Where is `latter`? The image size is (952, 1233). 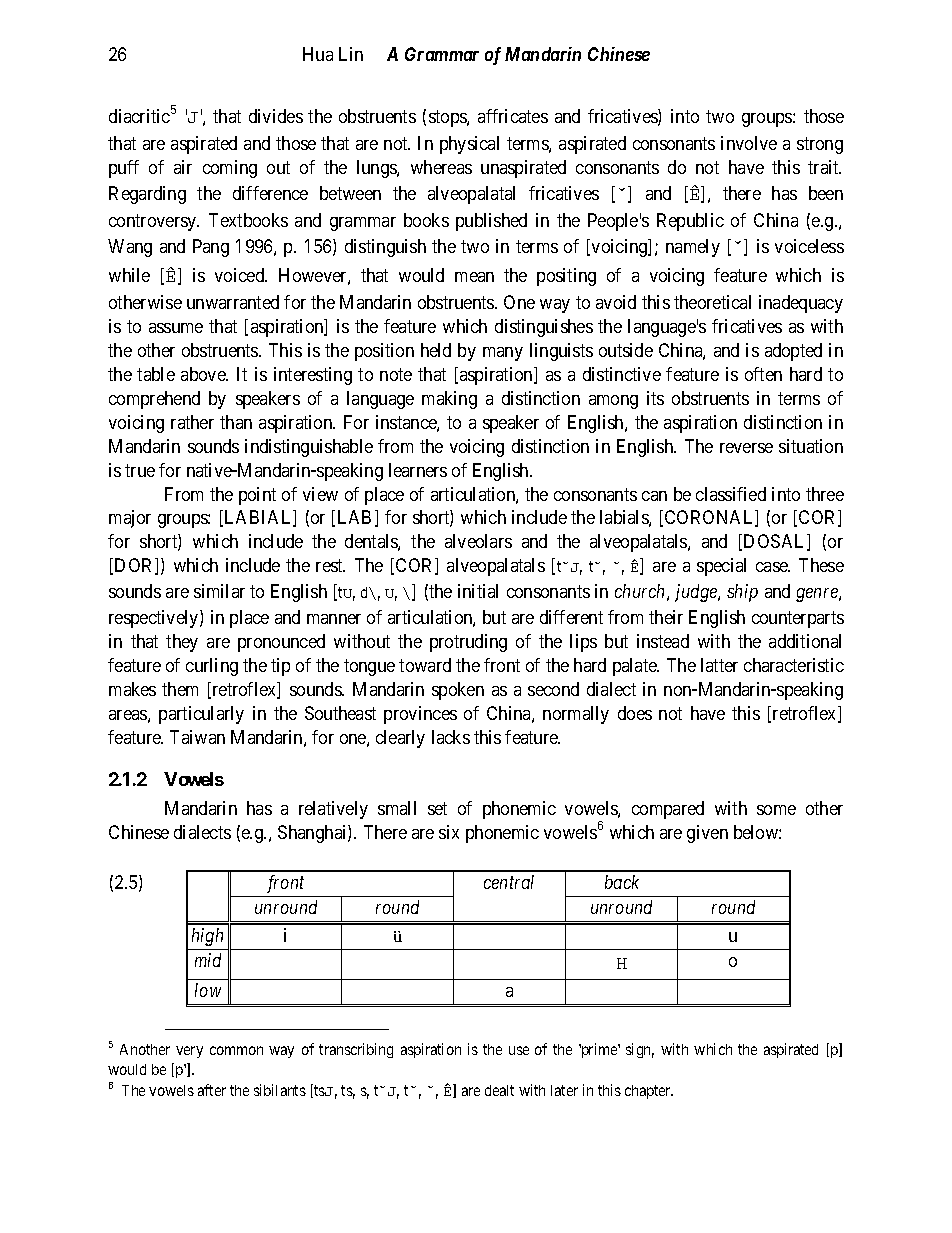
latter is located at coordinates (719, 665).
